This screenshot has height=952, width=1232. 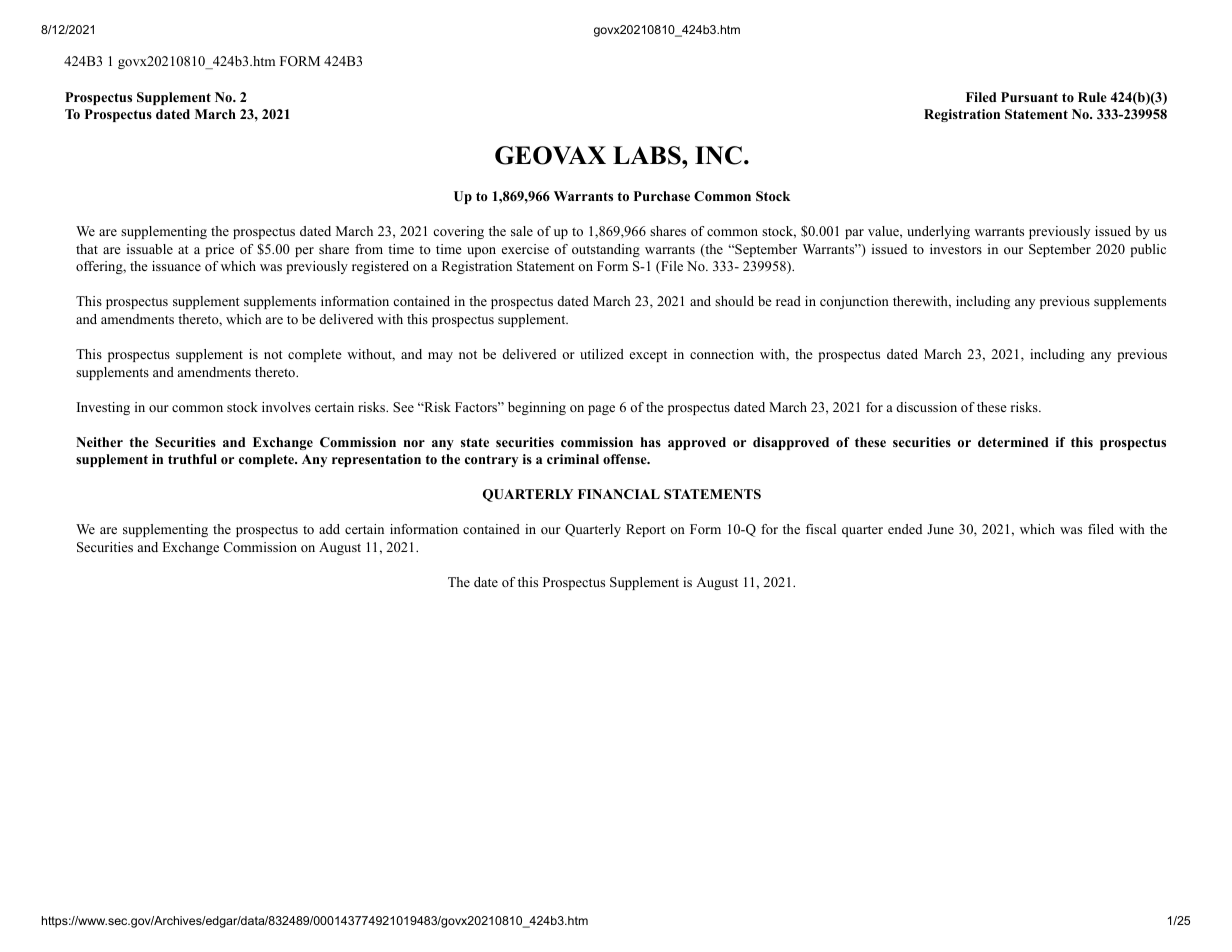 I want to click on discussion, so click(x=926, y=407).
